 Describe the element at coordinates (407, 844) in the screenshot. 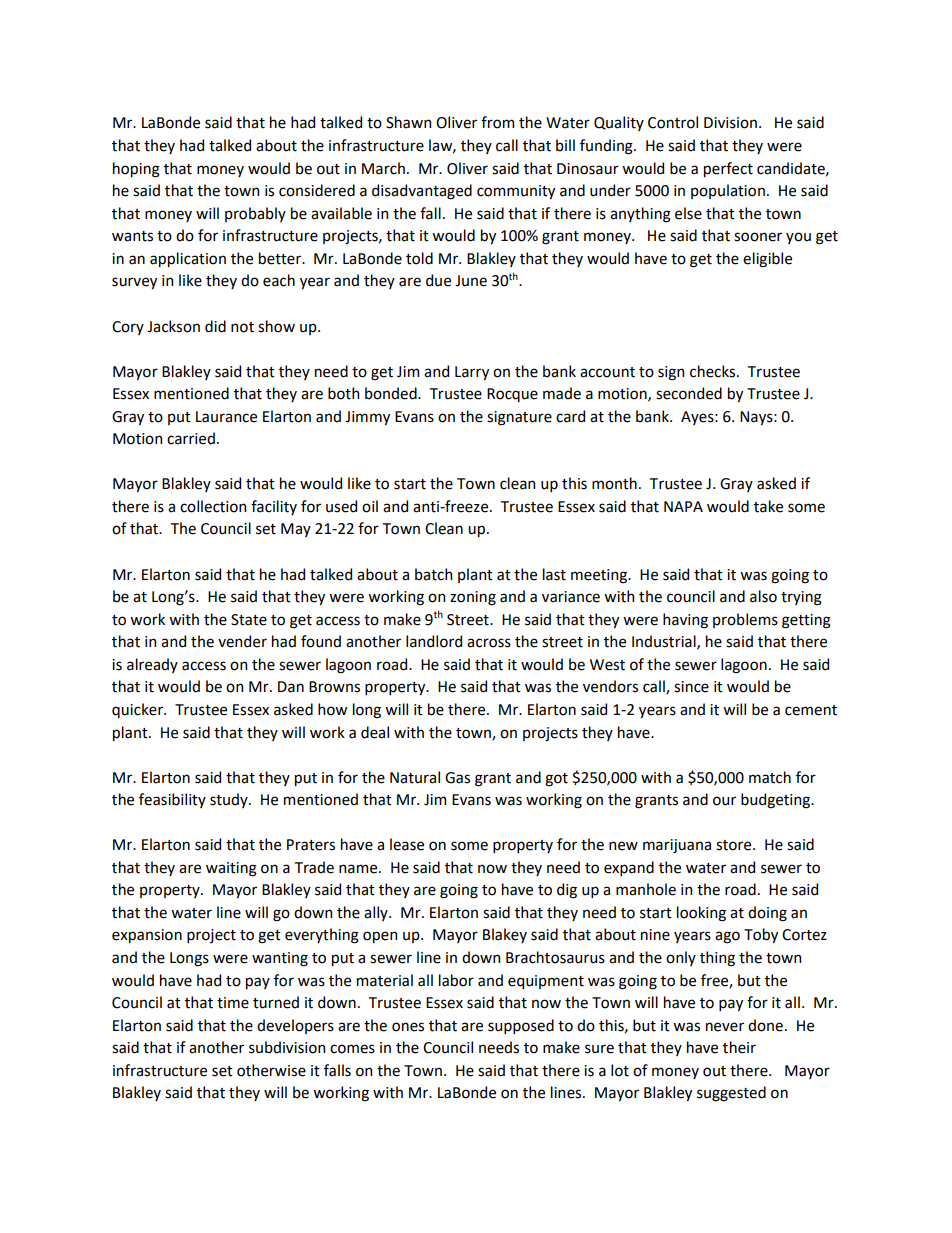

I see `lease` at that location.
